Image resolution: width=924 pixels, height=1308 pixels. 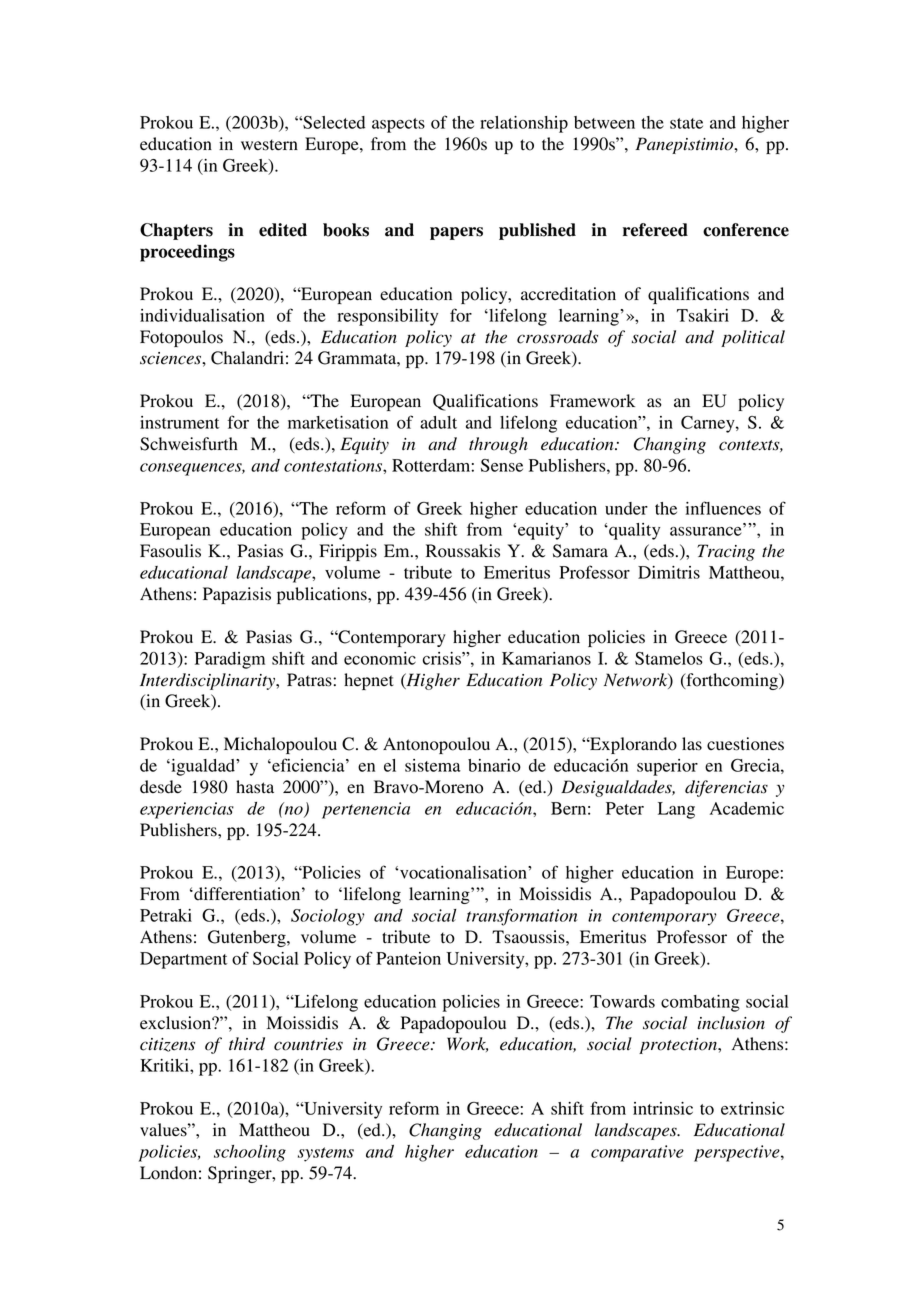 I want to click on Lang, so click(x=676, y=810).
